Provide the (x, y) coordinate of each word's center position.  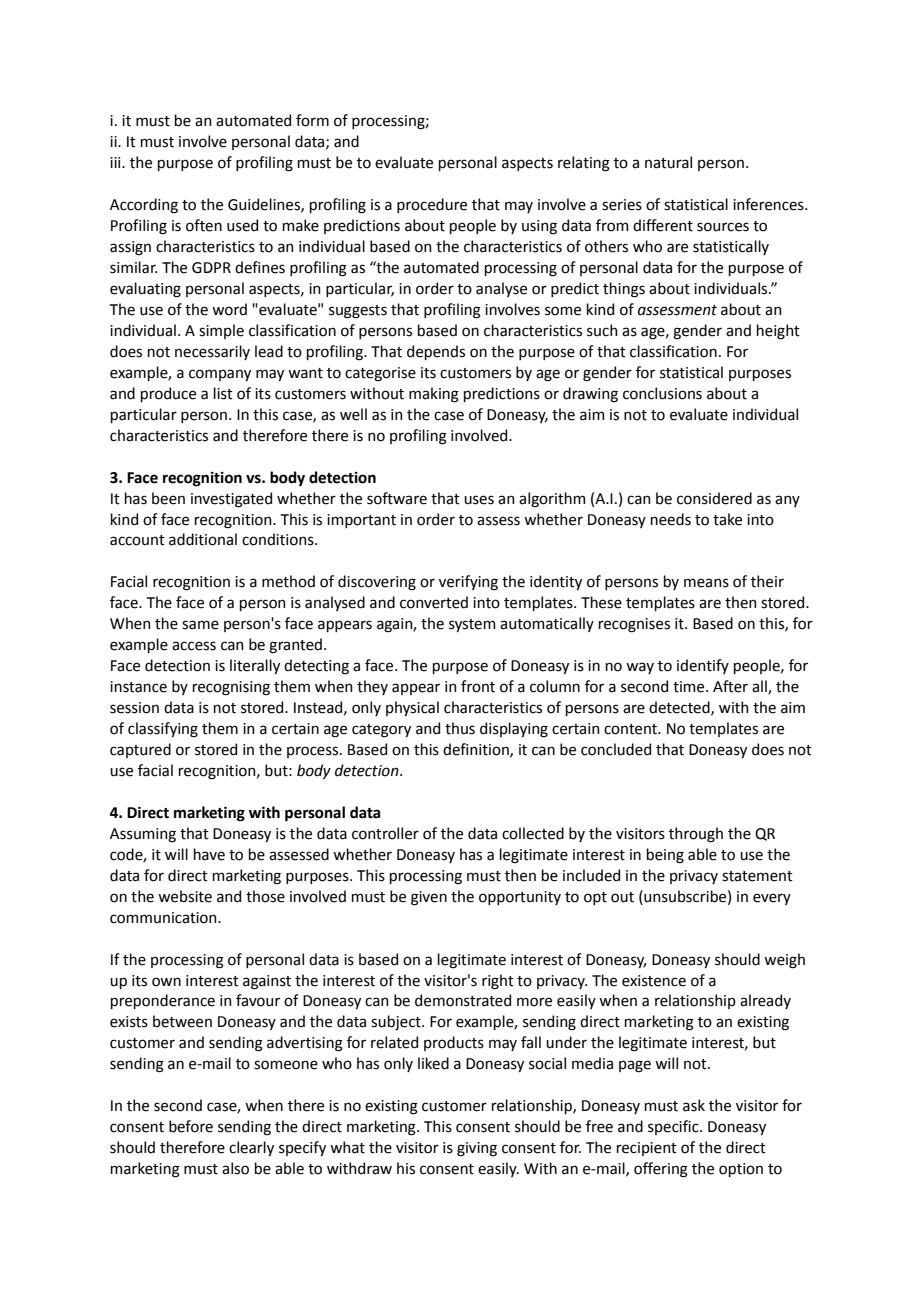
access (194, 646)
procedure (432, 205)
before (191, 1126)
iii (116, 162)
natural (668, 162)
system (472, 625)
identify (703, 666)
